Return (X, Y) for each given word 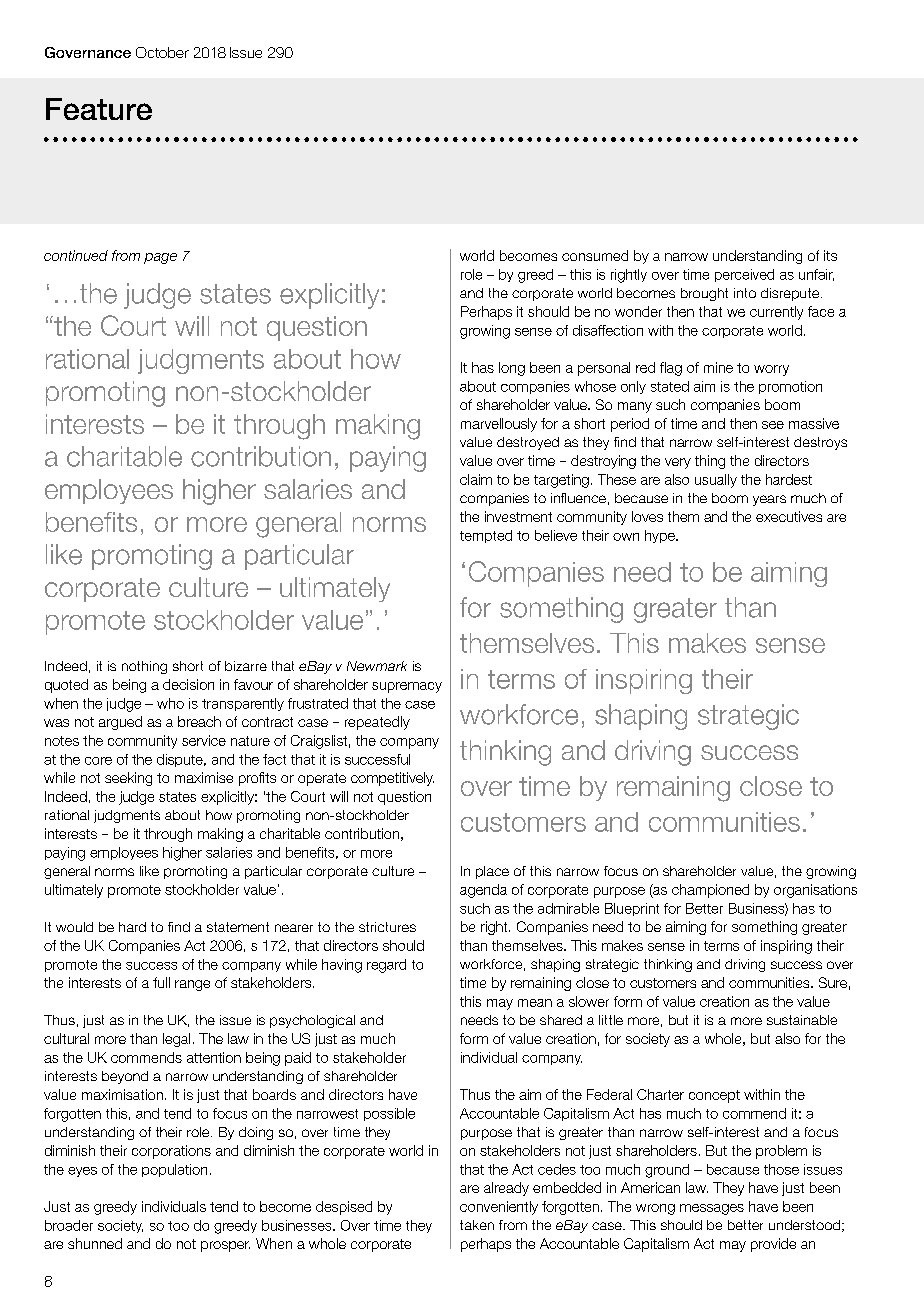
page (160, 258)
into (745, 293)
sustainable (802, 1020)
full (161, 982)
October (162, 52)
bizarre (246, 666)
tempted (486, 536)
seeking (128, 779)
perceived (744, 275)
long (512, 369)
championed (710, 891)
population (174, 1170)
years (769, 500)
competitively (392, 779)
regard (386, 966)
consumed (595, 255)
